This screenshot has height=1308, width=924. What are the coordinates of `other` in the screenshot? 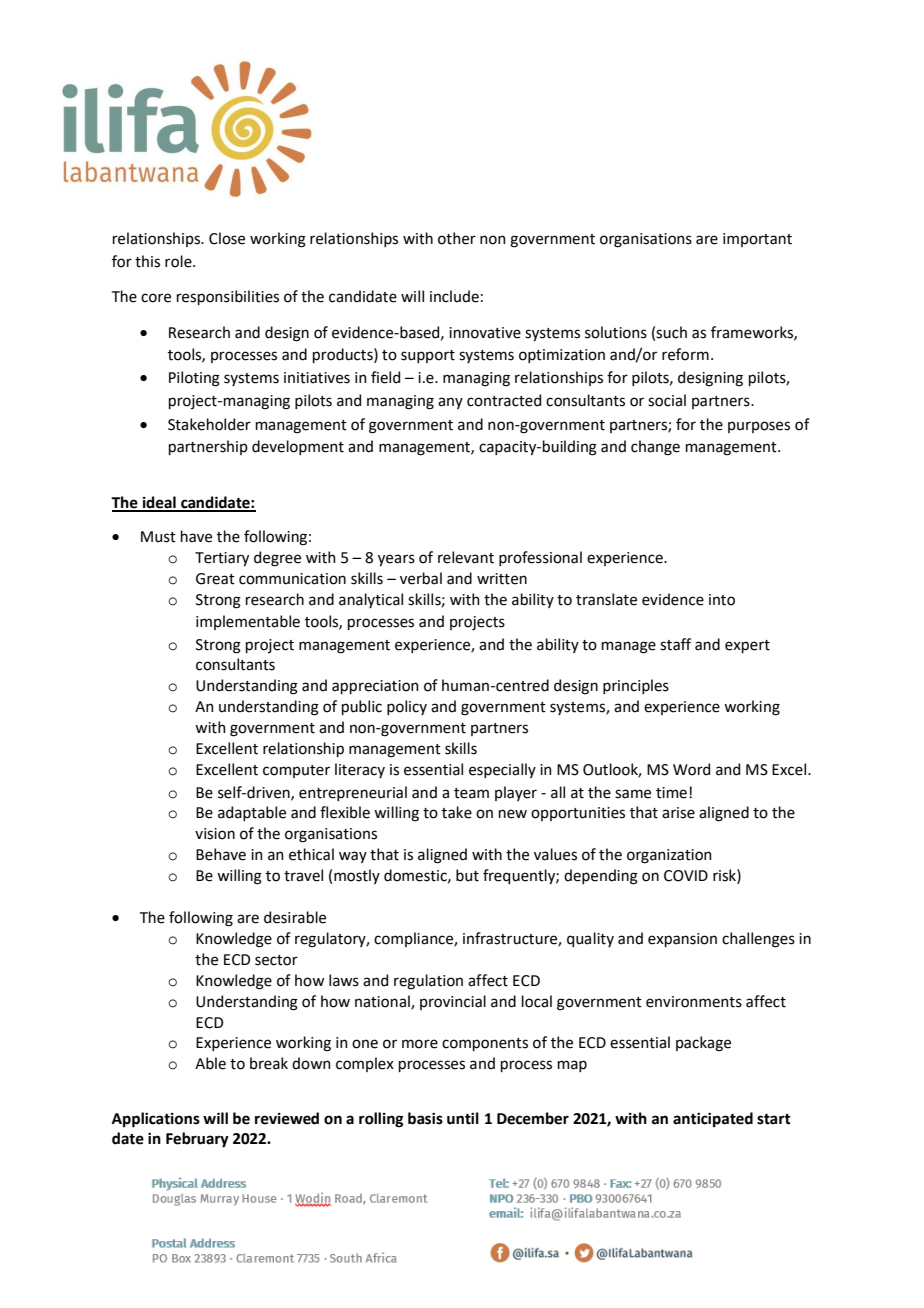 It's located at (457, 238).
